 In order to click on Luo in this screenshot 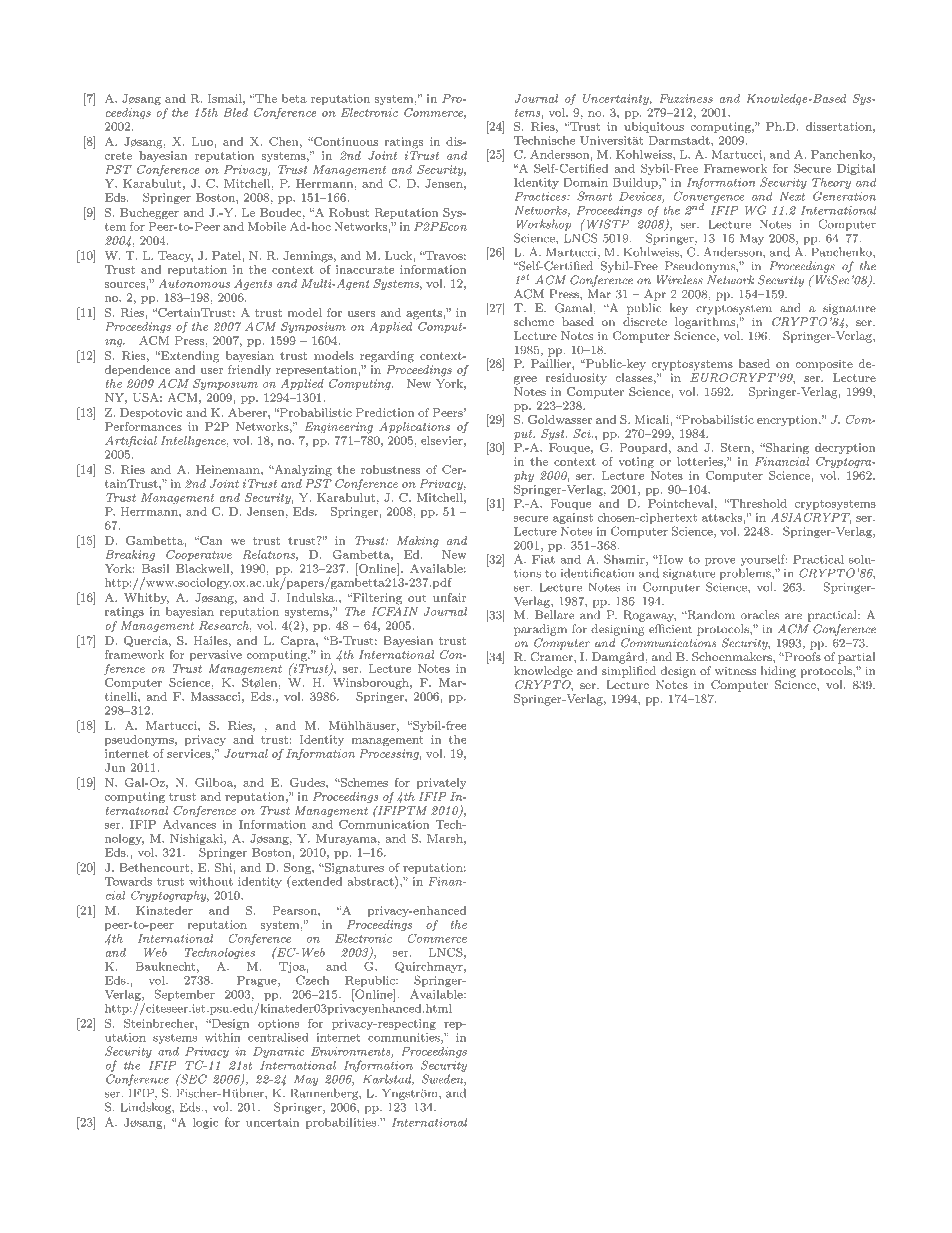, I will do `click(203, 141)`.
